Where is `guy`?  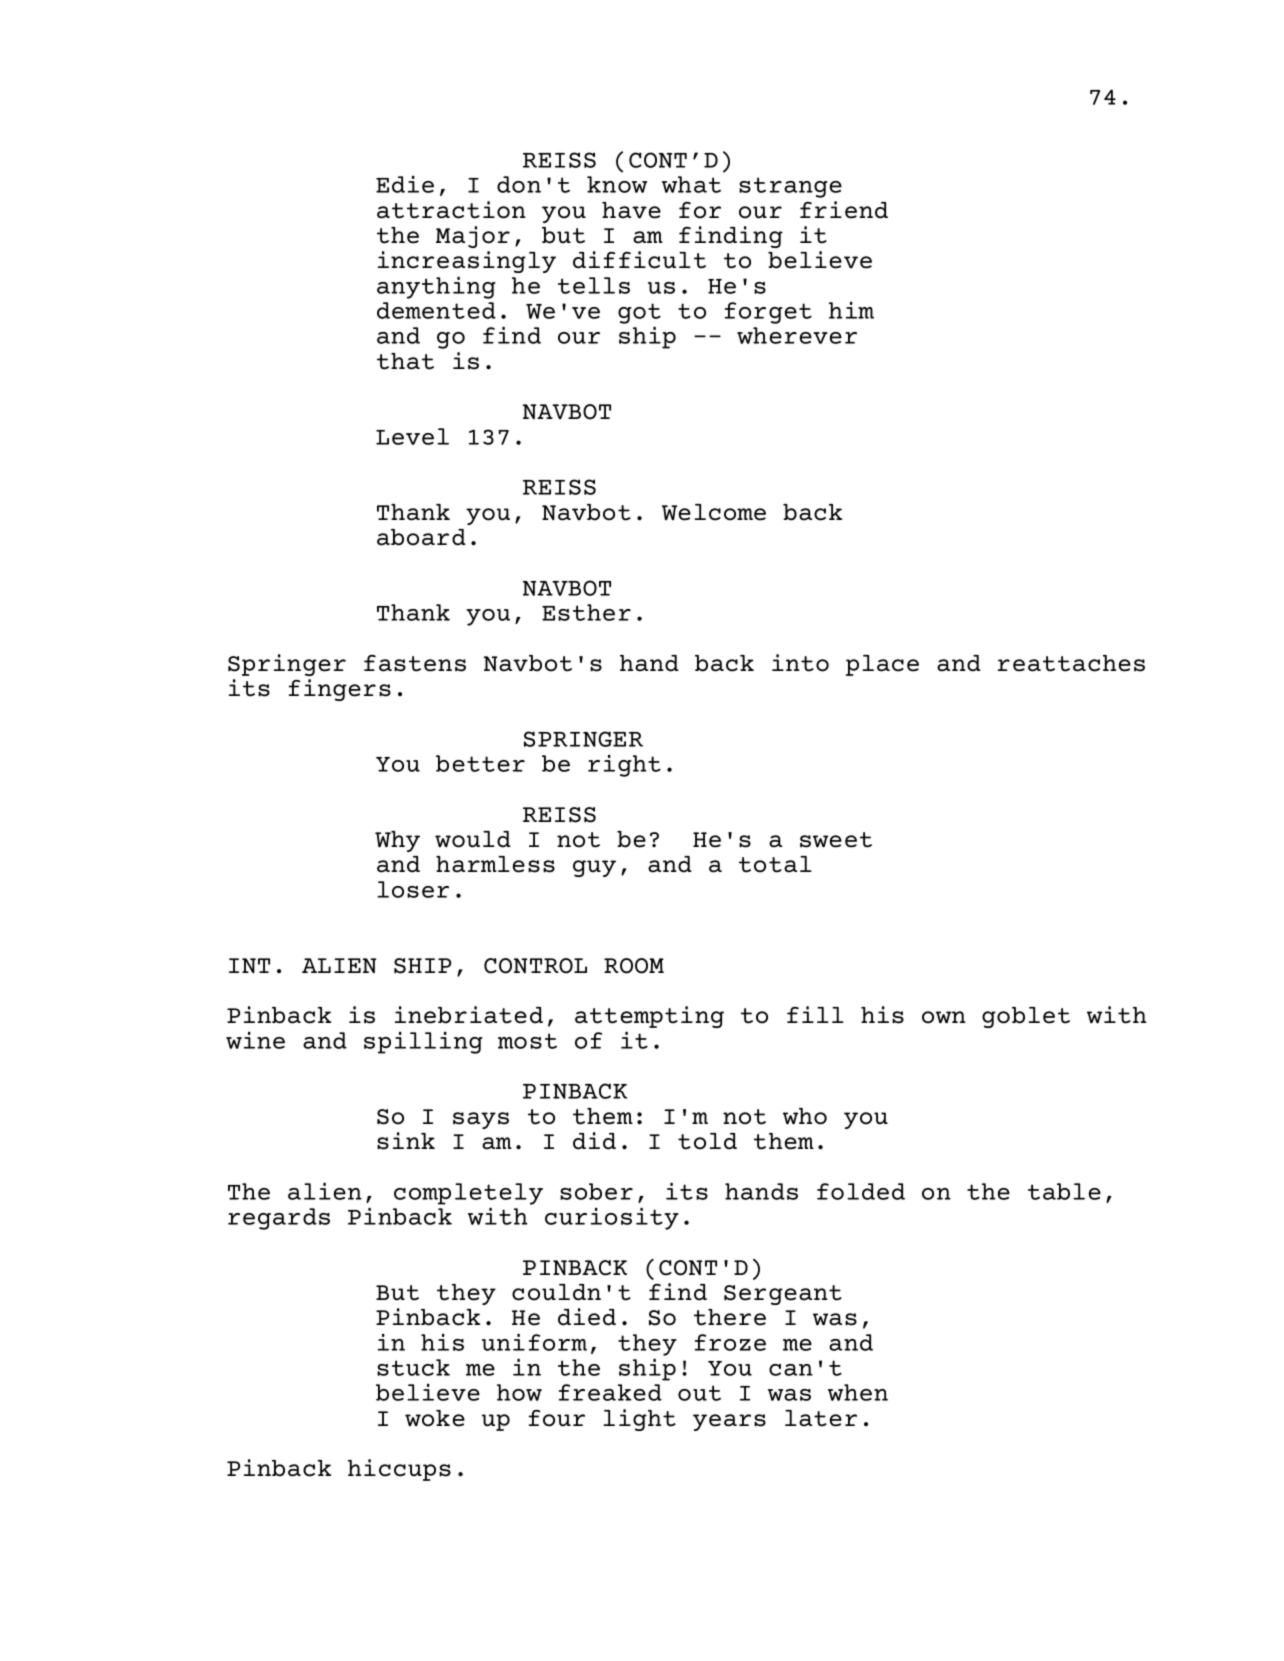
guy is located at coordinates (594, 868).
